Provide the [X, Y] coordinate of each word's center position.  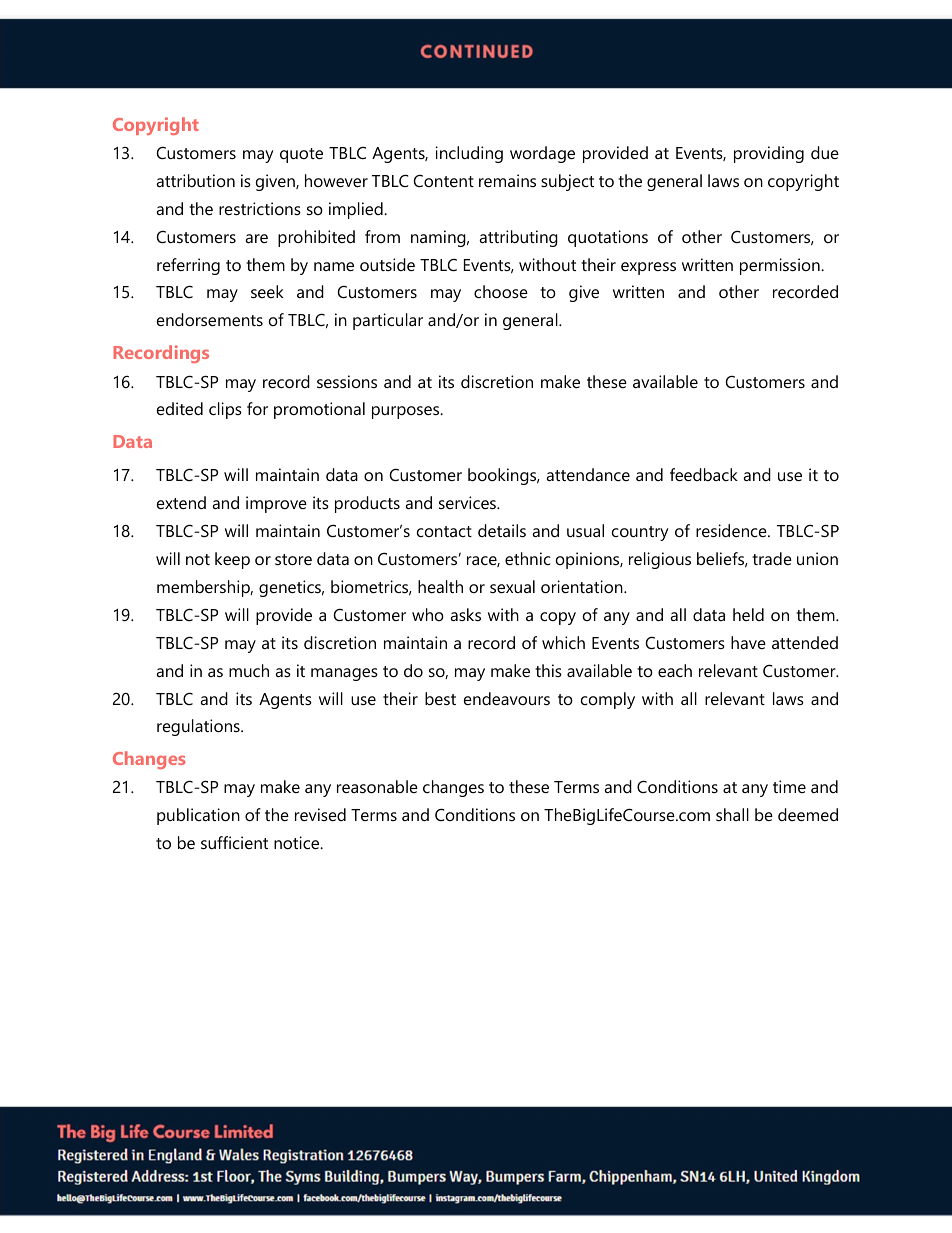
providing [769, 154]
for [257, 408]
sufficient [234, 842]
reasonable [377, 786]
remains [507, 180]
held [748, 614]
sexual [512, 586]
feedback [704, 474]
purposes [407, 412]
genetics [291, 588]
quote [301, 155]
